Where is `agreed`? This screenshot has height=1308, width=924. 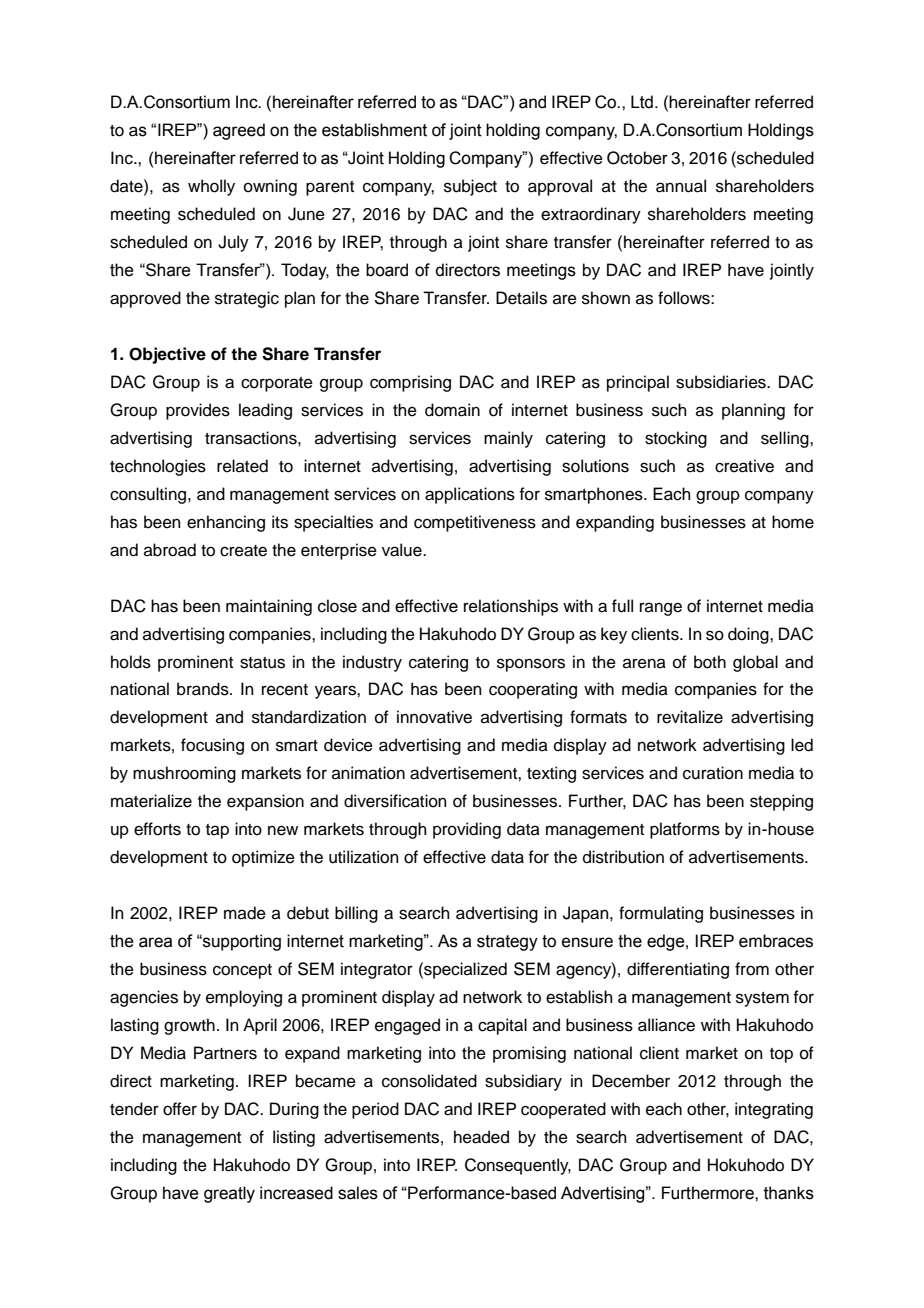
agreed is located at coordinates (239, 131).
